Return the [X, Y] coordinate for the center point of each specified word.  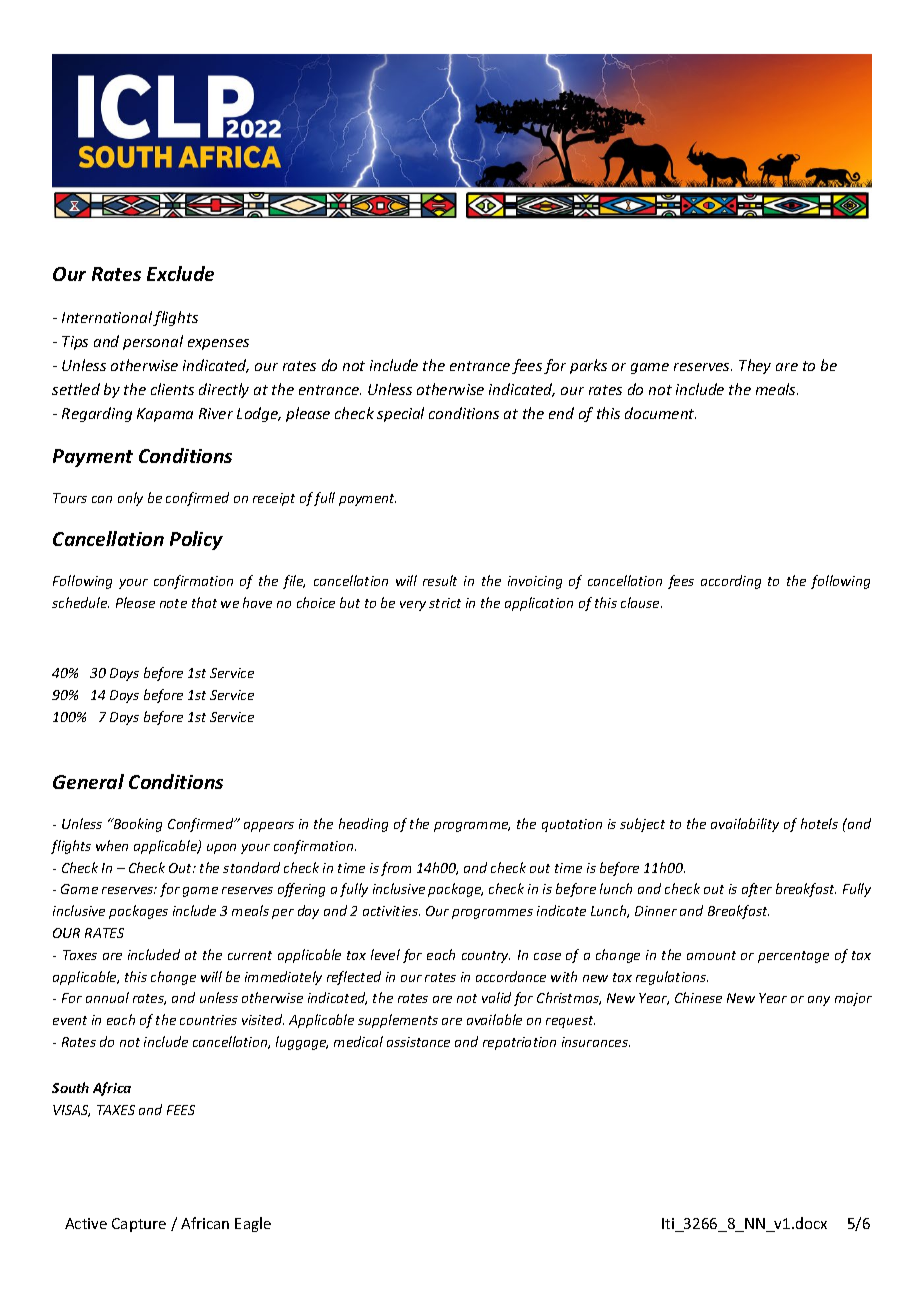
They [755, 366]
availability [745, 825]
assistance [418, 1042]
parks [588, 366]
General [88, 781]
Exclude [180, 273]
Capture [139, 1225]
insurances [596, 1042]
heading [363, 825]
